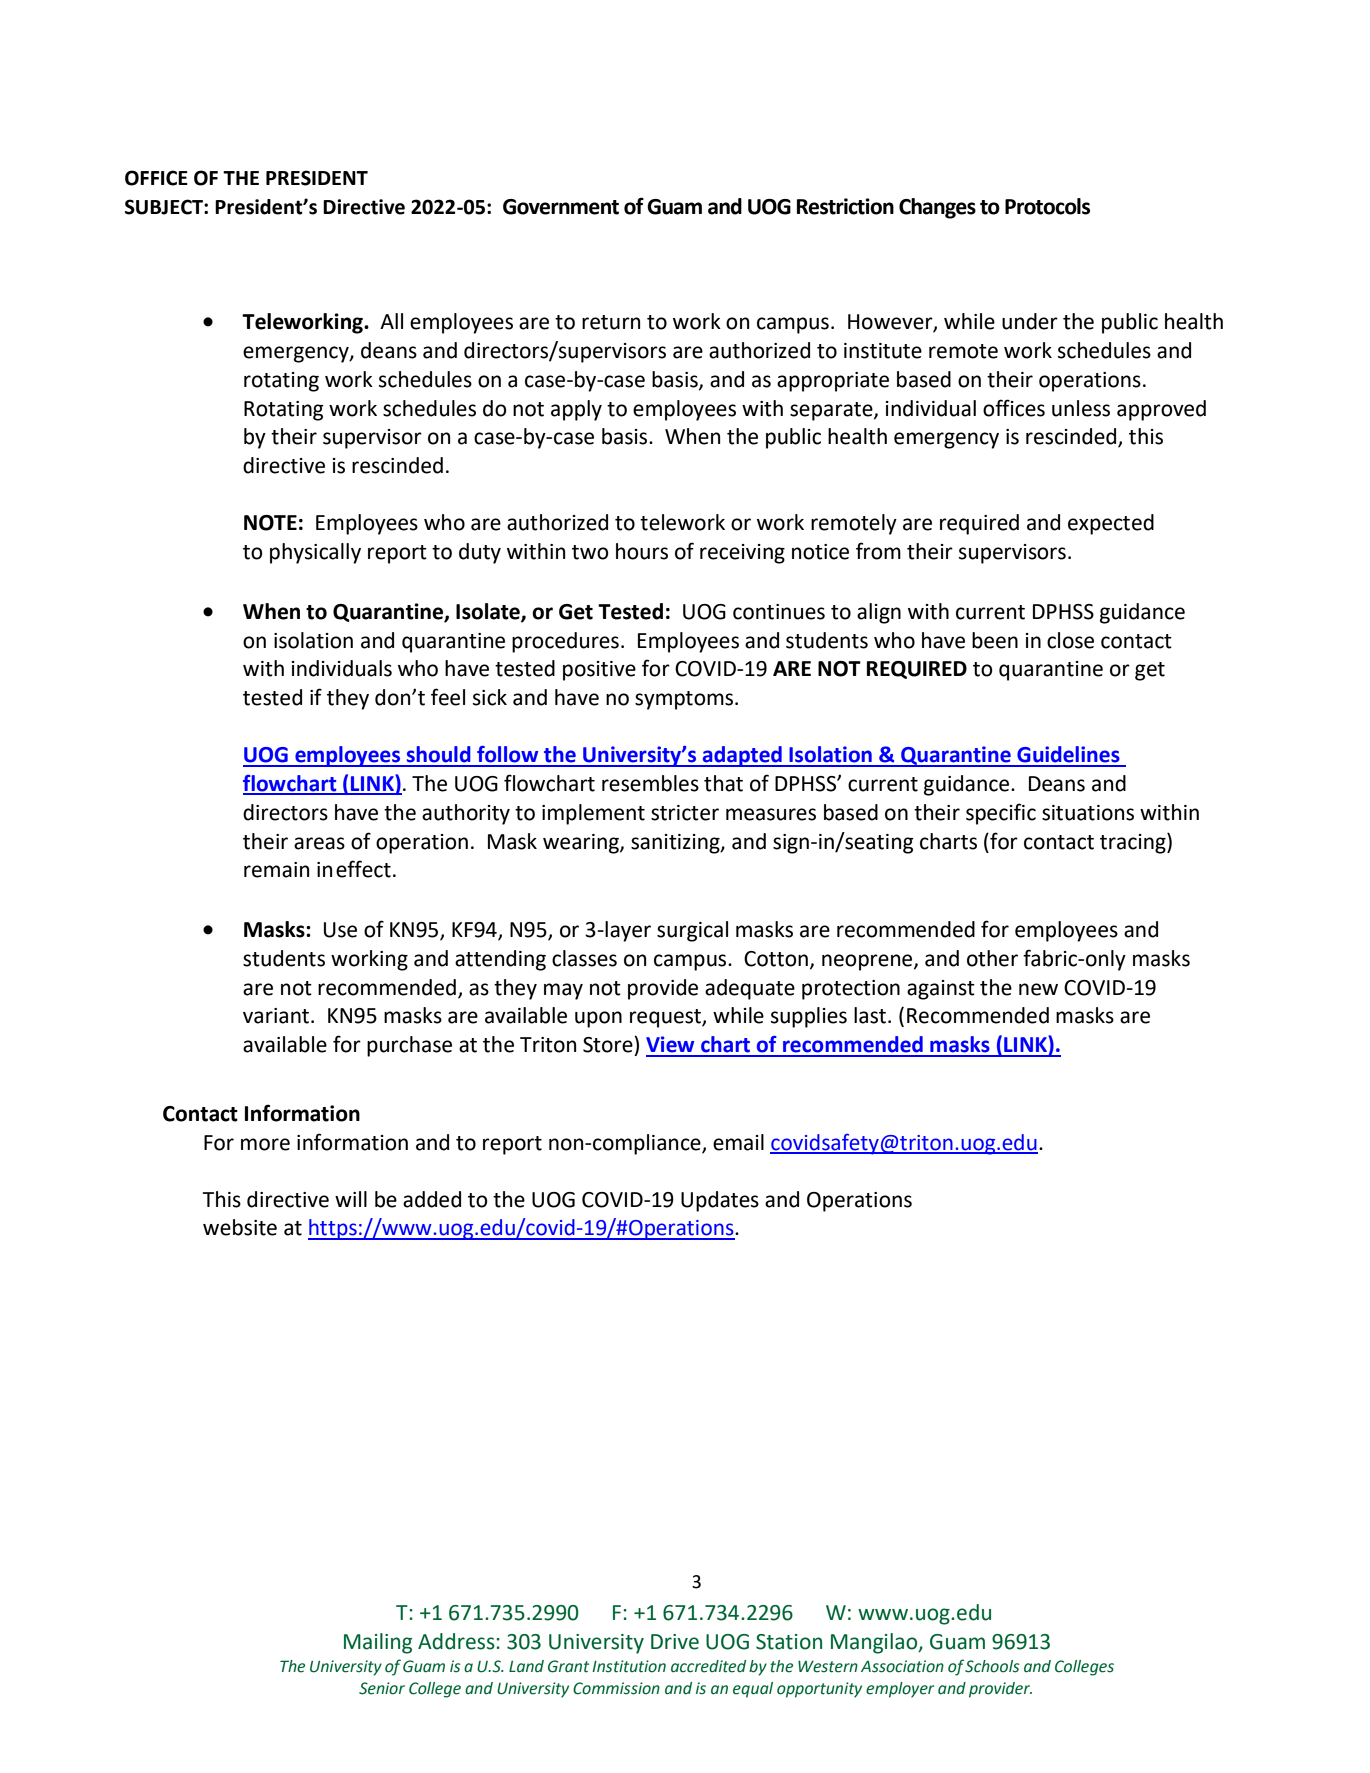 The width and height of the screenshot is (1370, 1773). What do you see at coordinates (611, 322) in the screenshot?
I see `return` at bounding box center [611, 322].
